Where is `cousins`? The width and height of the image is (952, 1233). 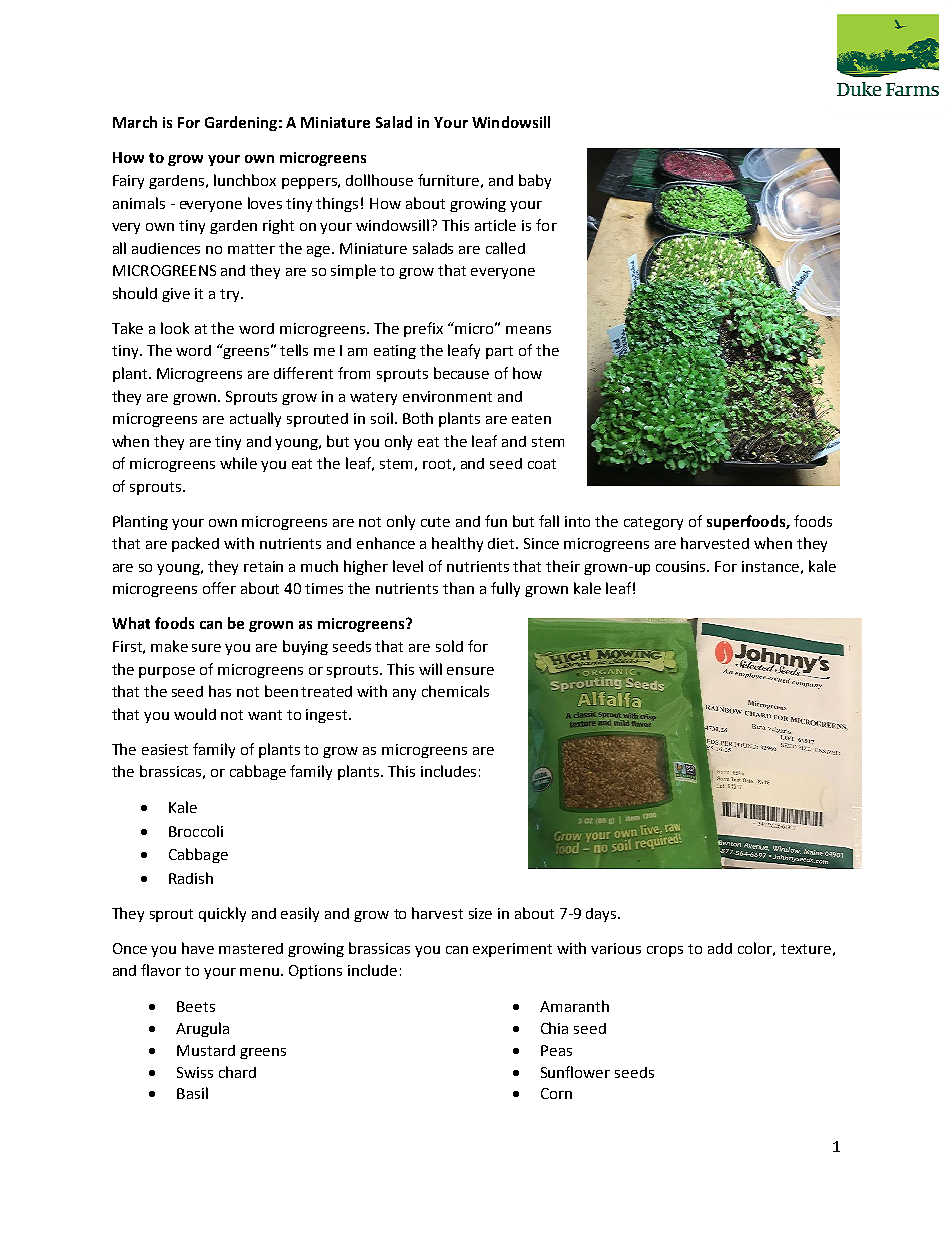
cousins is located at coordinates (682, 566).
